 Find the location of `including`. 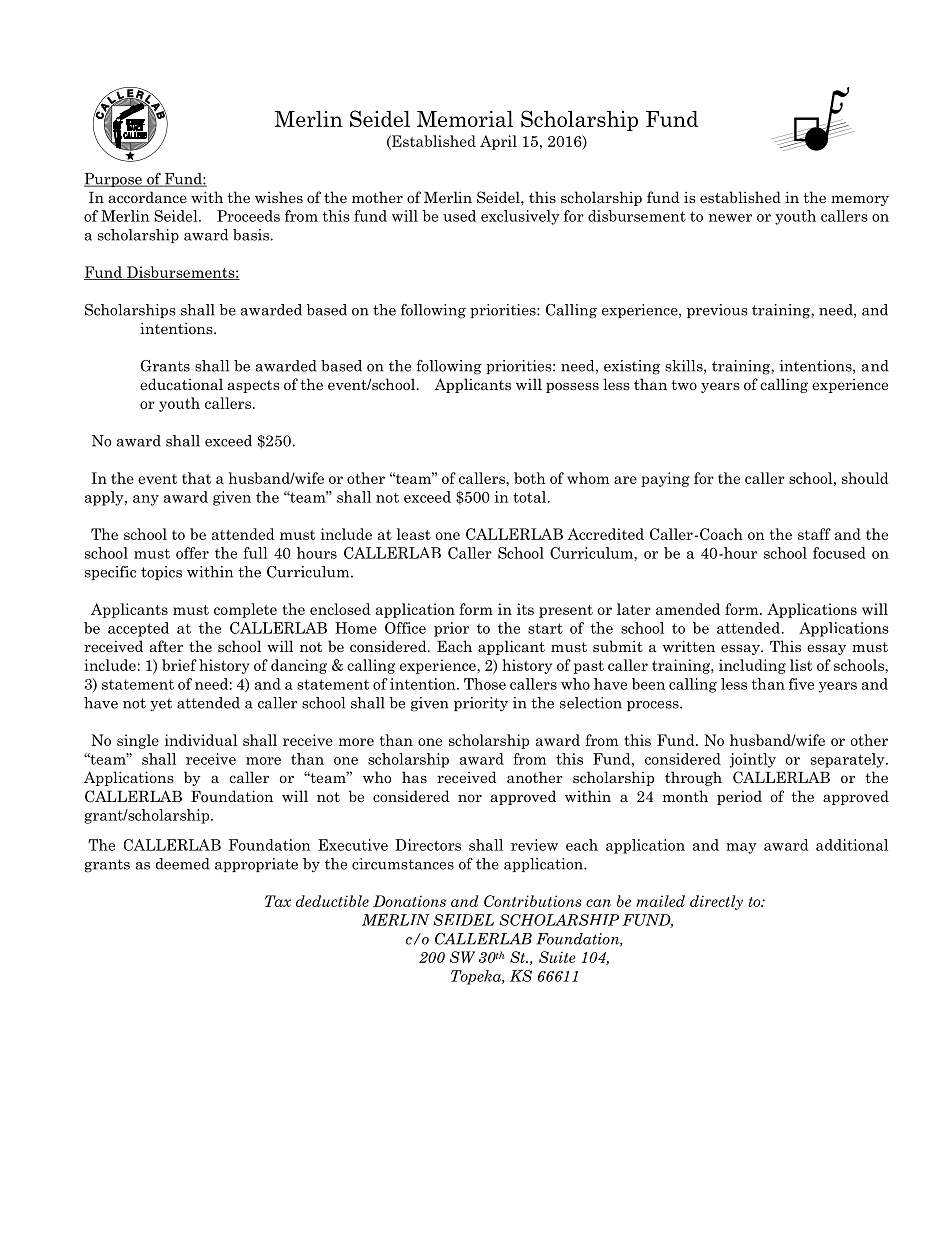

including is located at coordinates (752, 666).
